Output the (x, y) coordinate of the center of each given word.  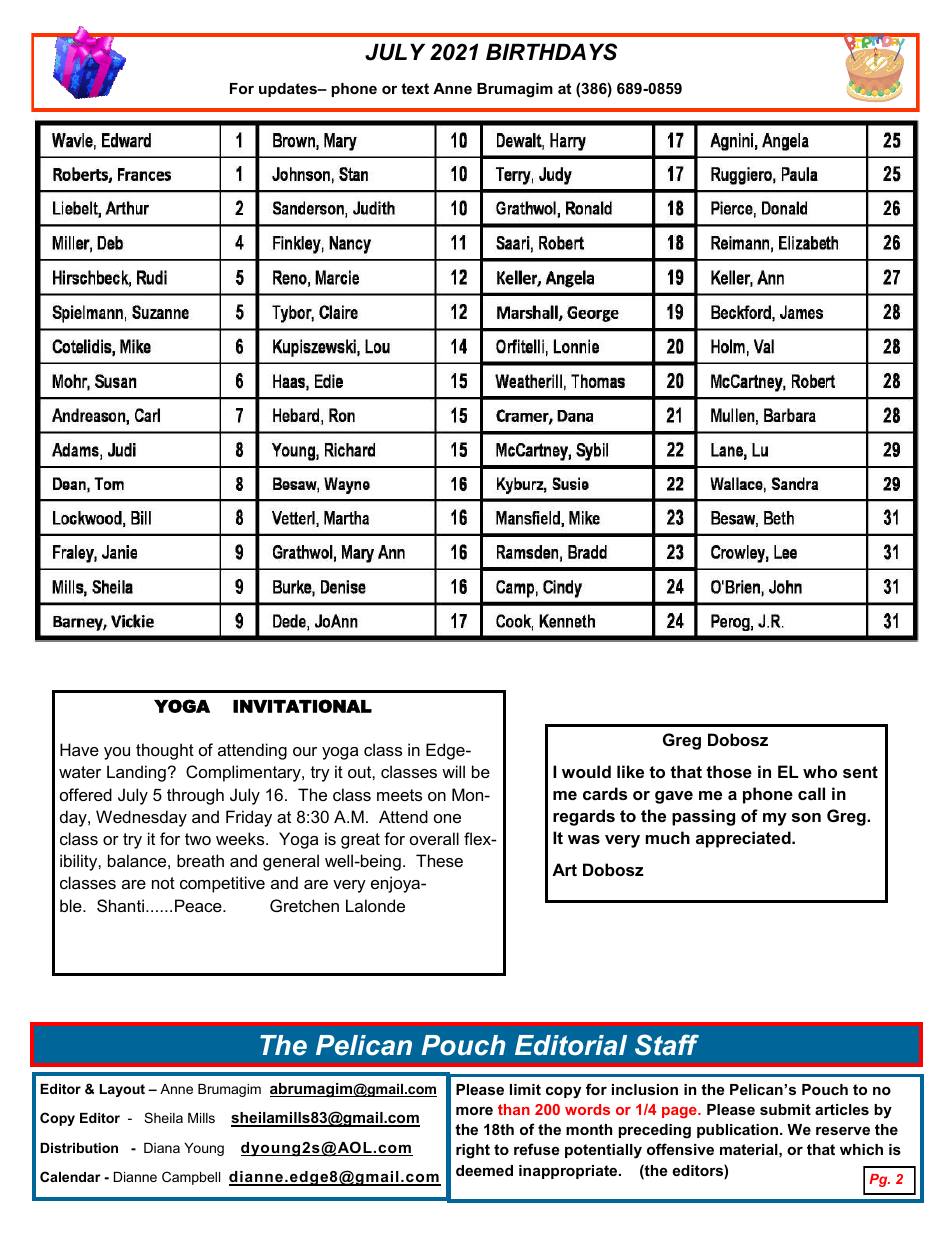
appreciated (744, 839)
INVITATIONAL (302, 706)
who (820, 771)
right (473, 1151)
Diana (162, 1148)
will (453, 771)
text (415, 88)
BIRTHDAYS (551, 52)
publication (737, 1131)
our (305, 751)
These (439, 860)
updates (289, 90)
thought (165, 751)
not (163, 883)
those (729, 771)
